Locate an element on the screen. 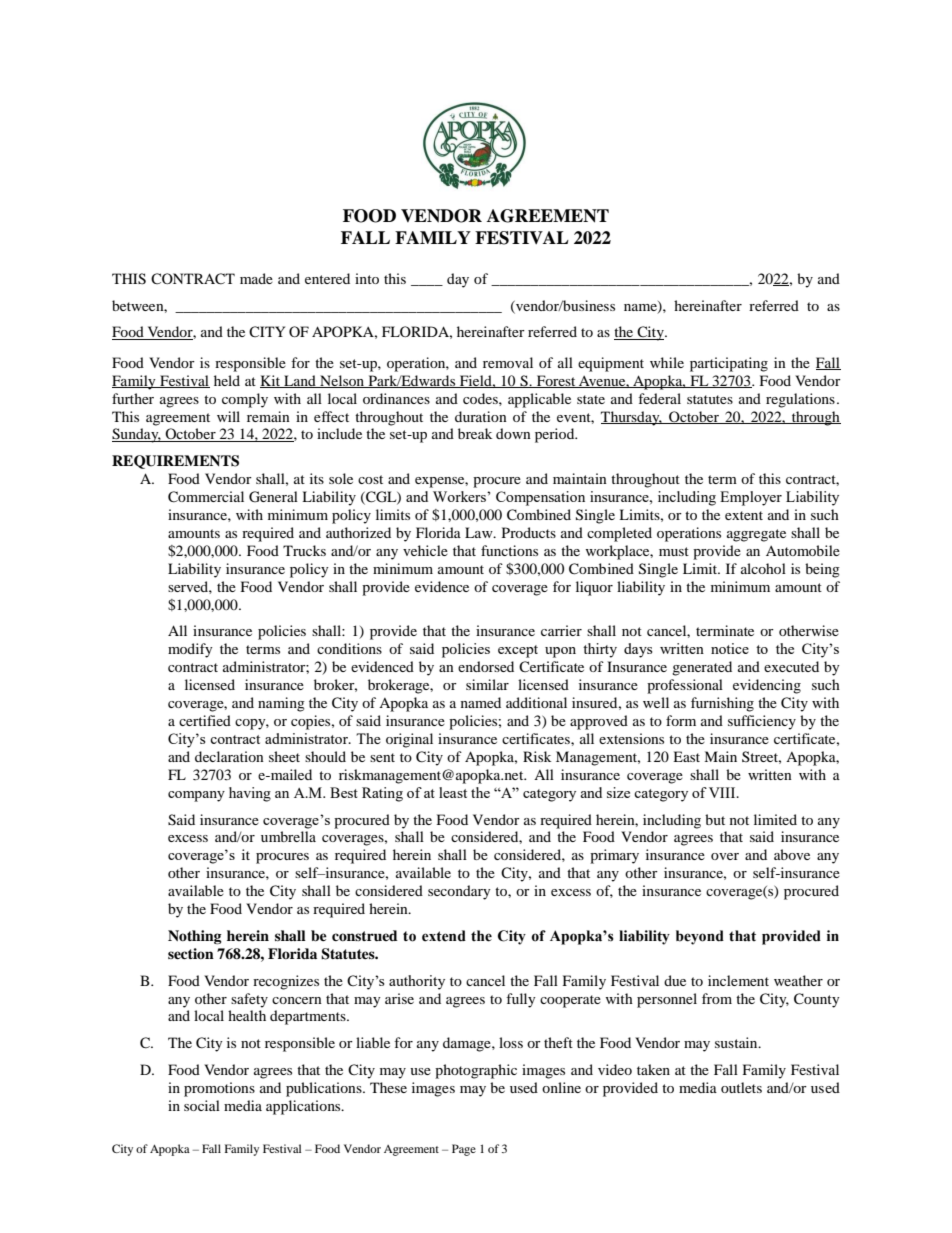  except is located at coordinates (518, 651).
